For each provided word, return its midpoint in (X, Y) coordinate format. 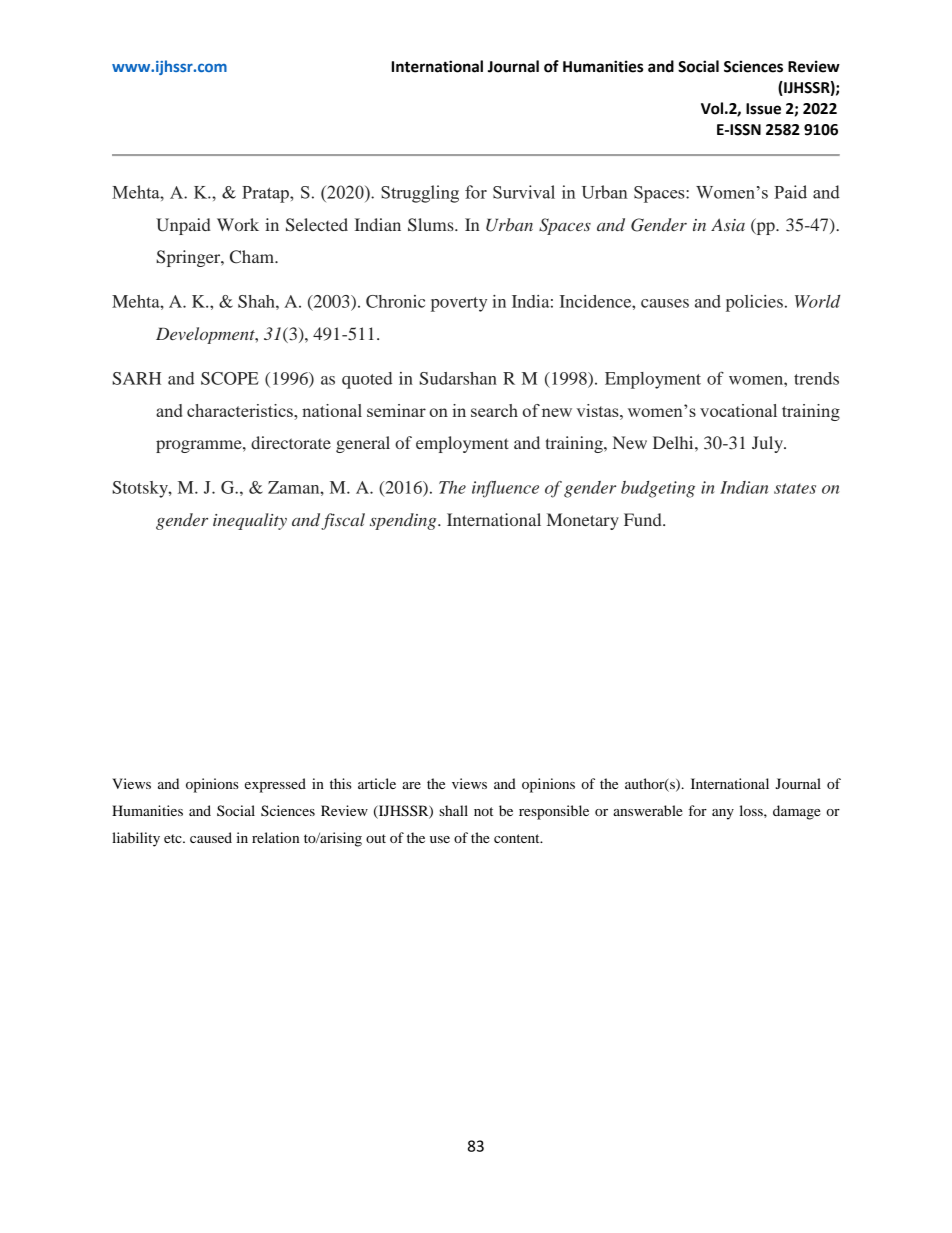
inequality (250, 521)
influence (505, 489)
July (768, 444)
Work (238, 224)
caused (211, 837)
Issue (763, 109)
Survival (524, 192)
